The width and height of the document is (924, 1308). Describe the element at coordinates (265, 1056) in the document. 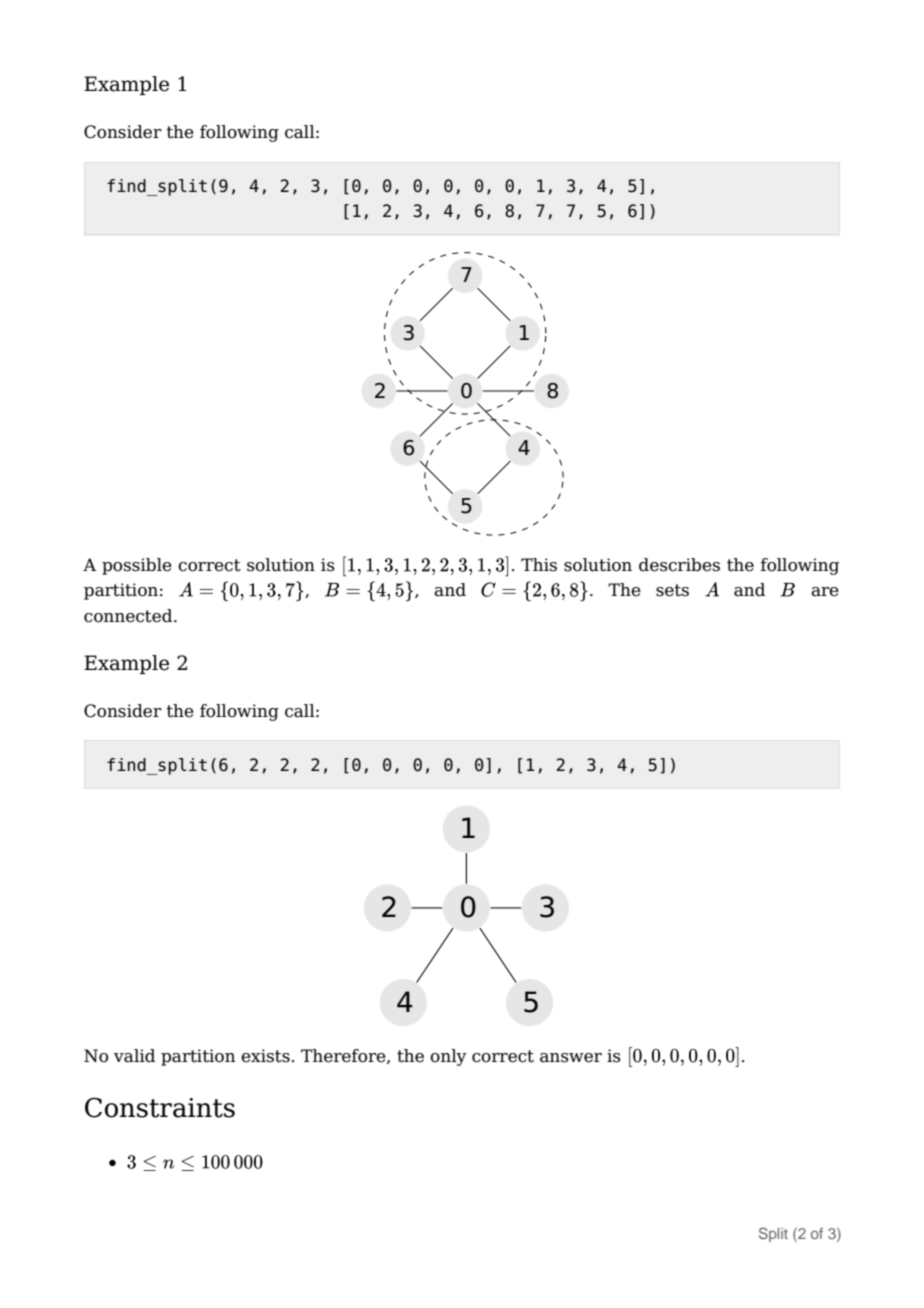

I see `exists` at that location.
